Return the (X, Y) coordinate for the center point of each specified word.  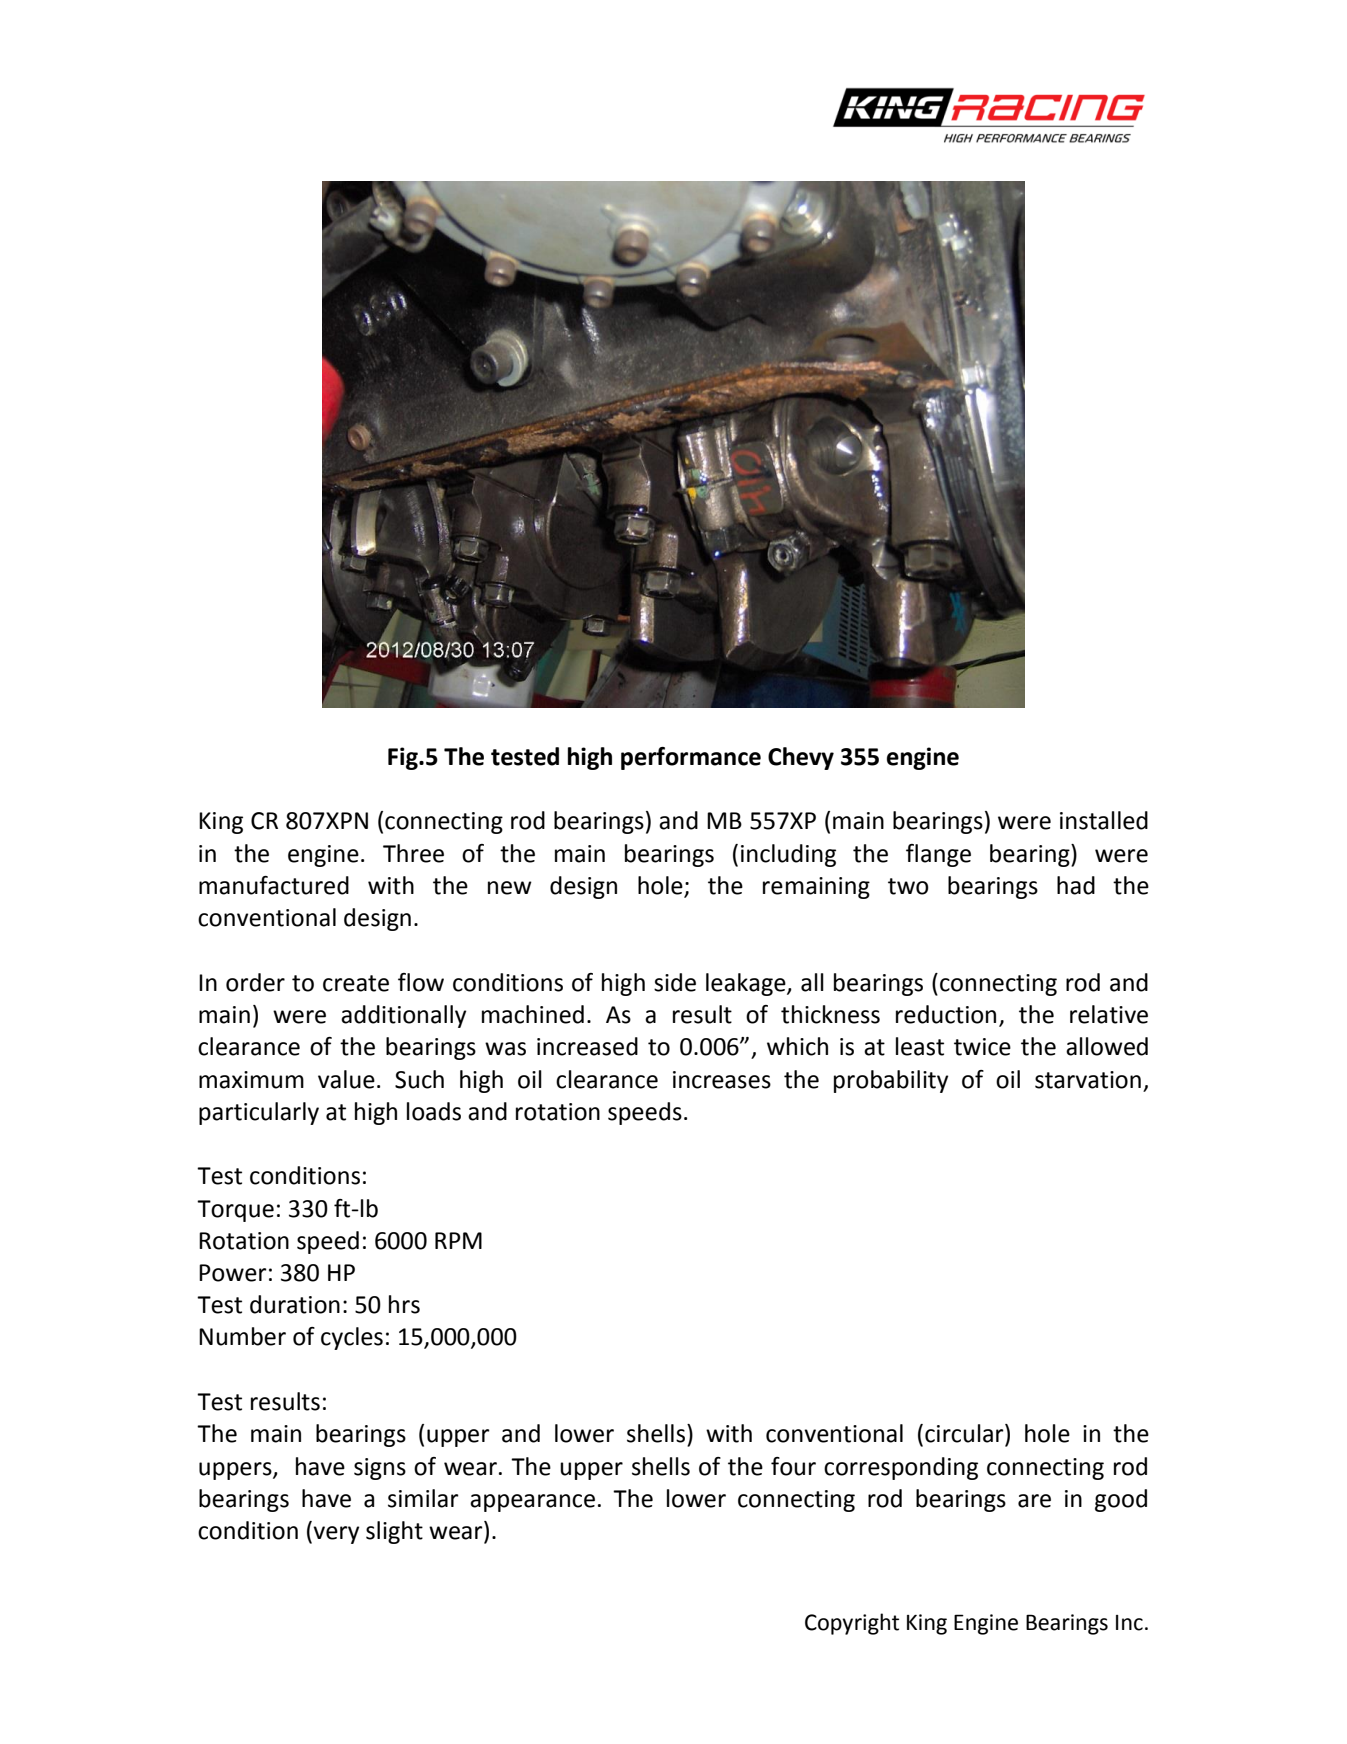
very (335, 1535)
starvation (1088, 1080)
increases (722, 1080)
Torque (235, 1211)
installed (1104, 820)
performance (691, 758)
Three (413, 853)
